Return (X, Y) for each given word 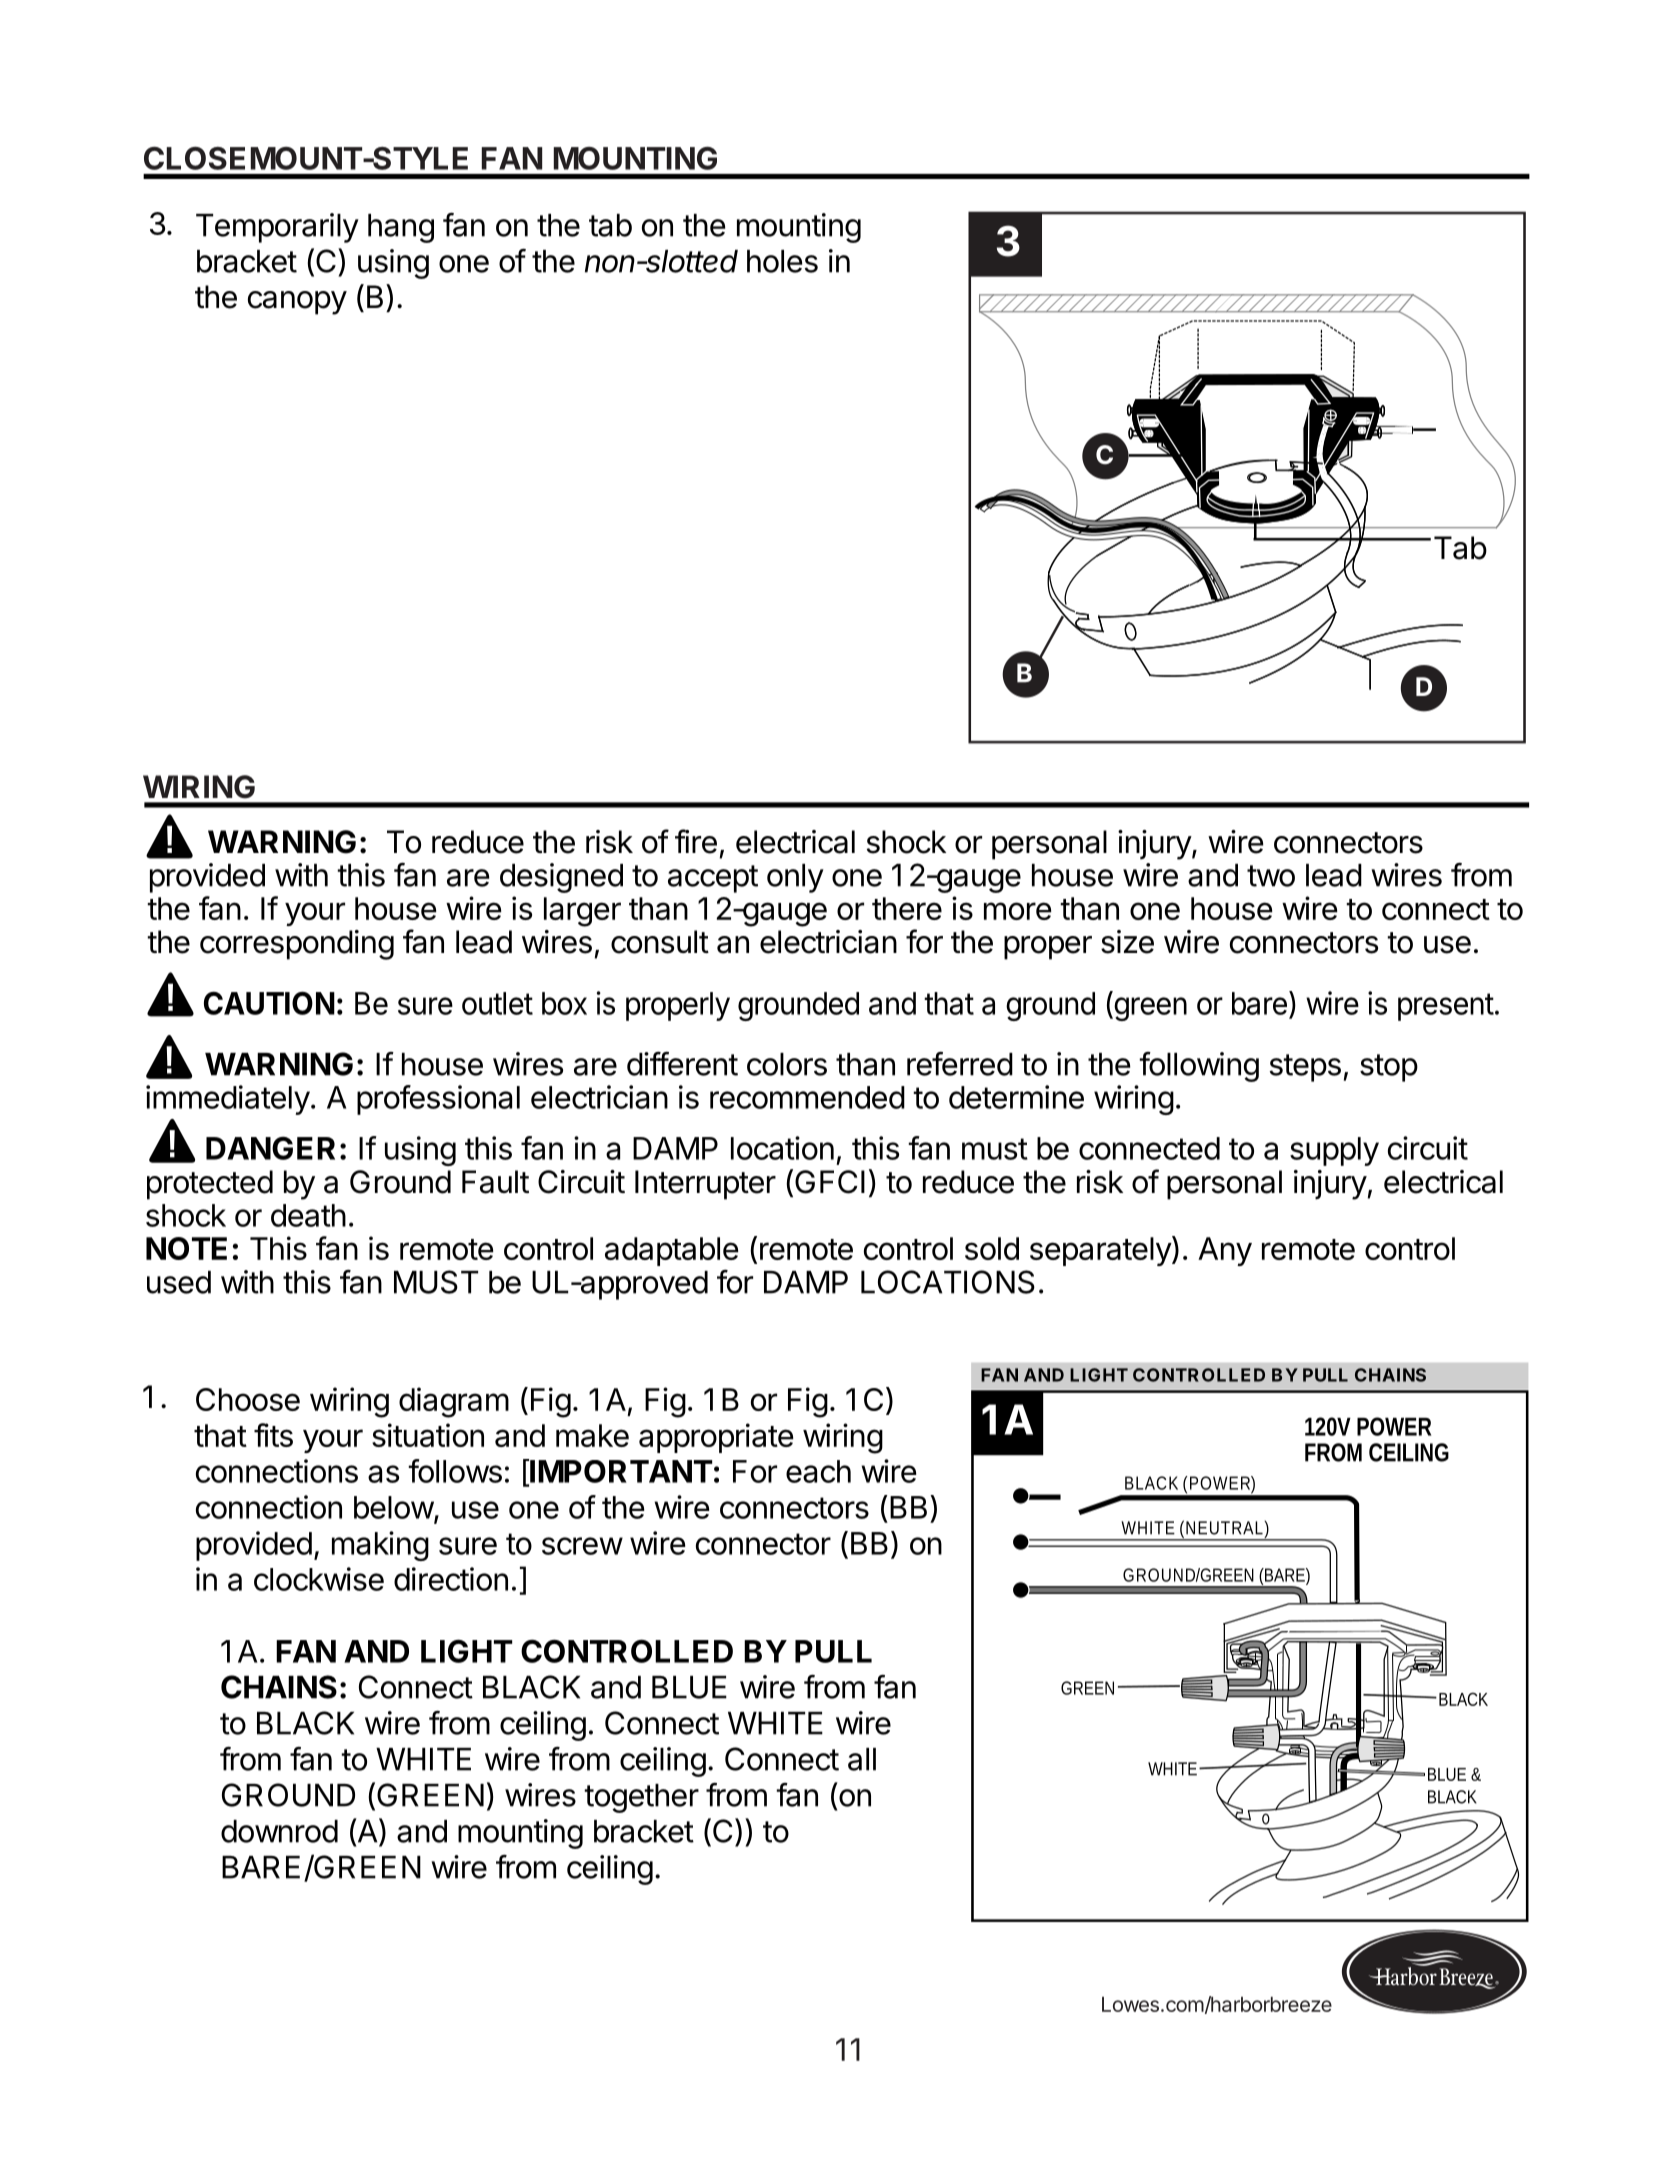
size (1127, 942)
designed (561, 878)
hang (401, 228)
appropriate (716, 1438)
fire (696, 841)
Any (1225, 1251)
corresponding (297, 945)
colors (787, 1064)
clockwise (319, 1579)
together (641, 1798)
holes (782, 261)
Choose (248, 1399)
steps (1305, 1068)
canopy (297, 303)
